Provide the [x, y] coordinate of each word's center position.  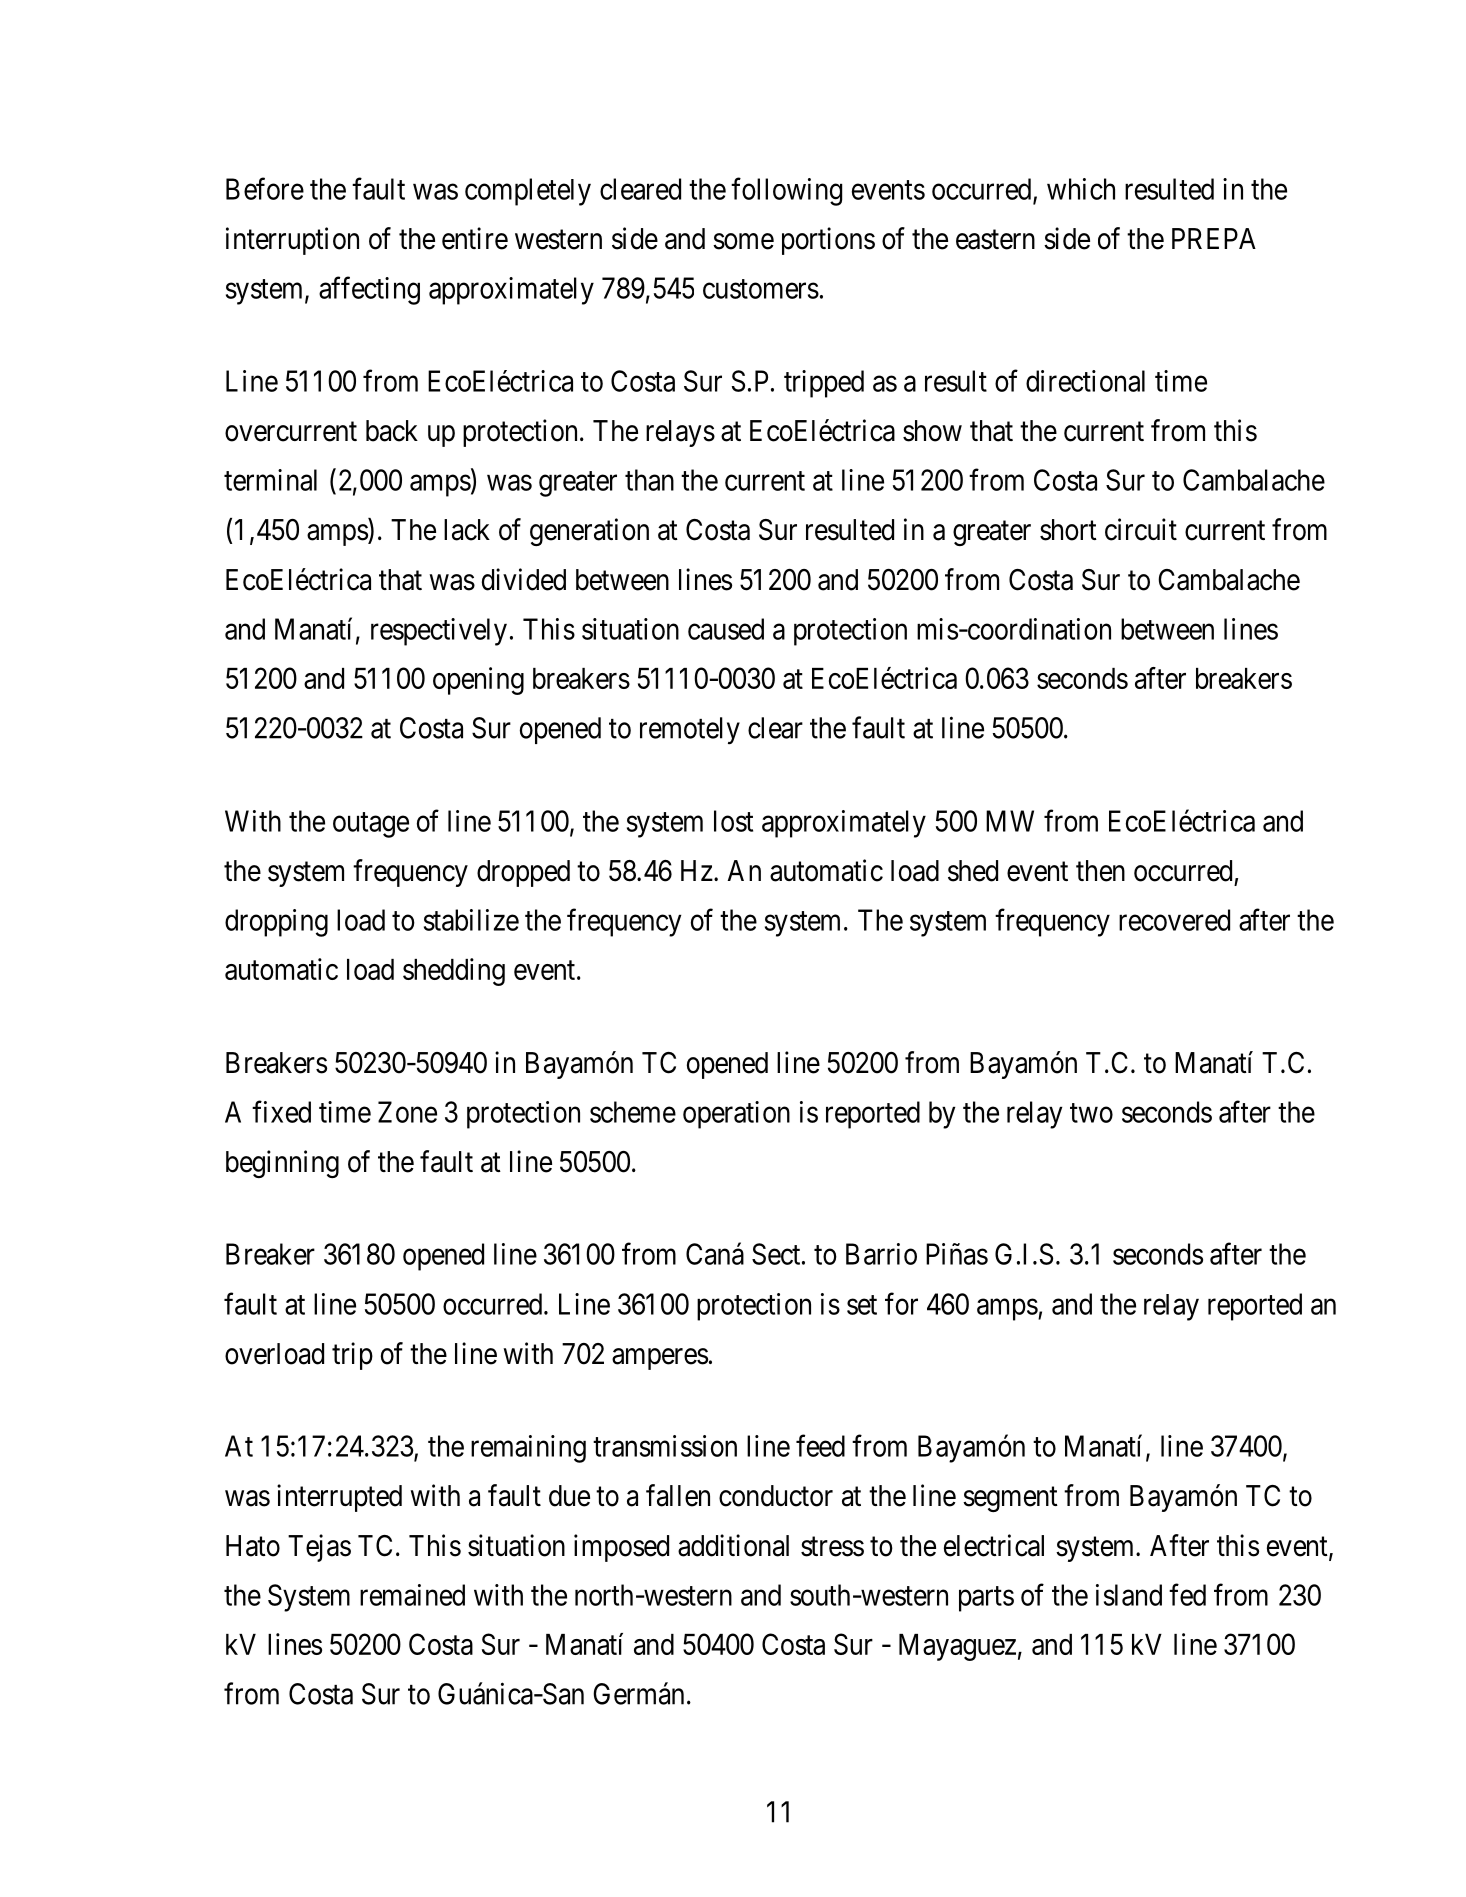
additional [733, 1545]
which [1081, 189]
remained [412, 1595]
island [1129, 1595]
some [743, 241]
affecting [369, 290]
